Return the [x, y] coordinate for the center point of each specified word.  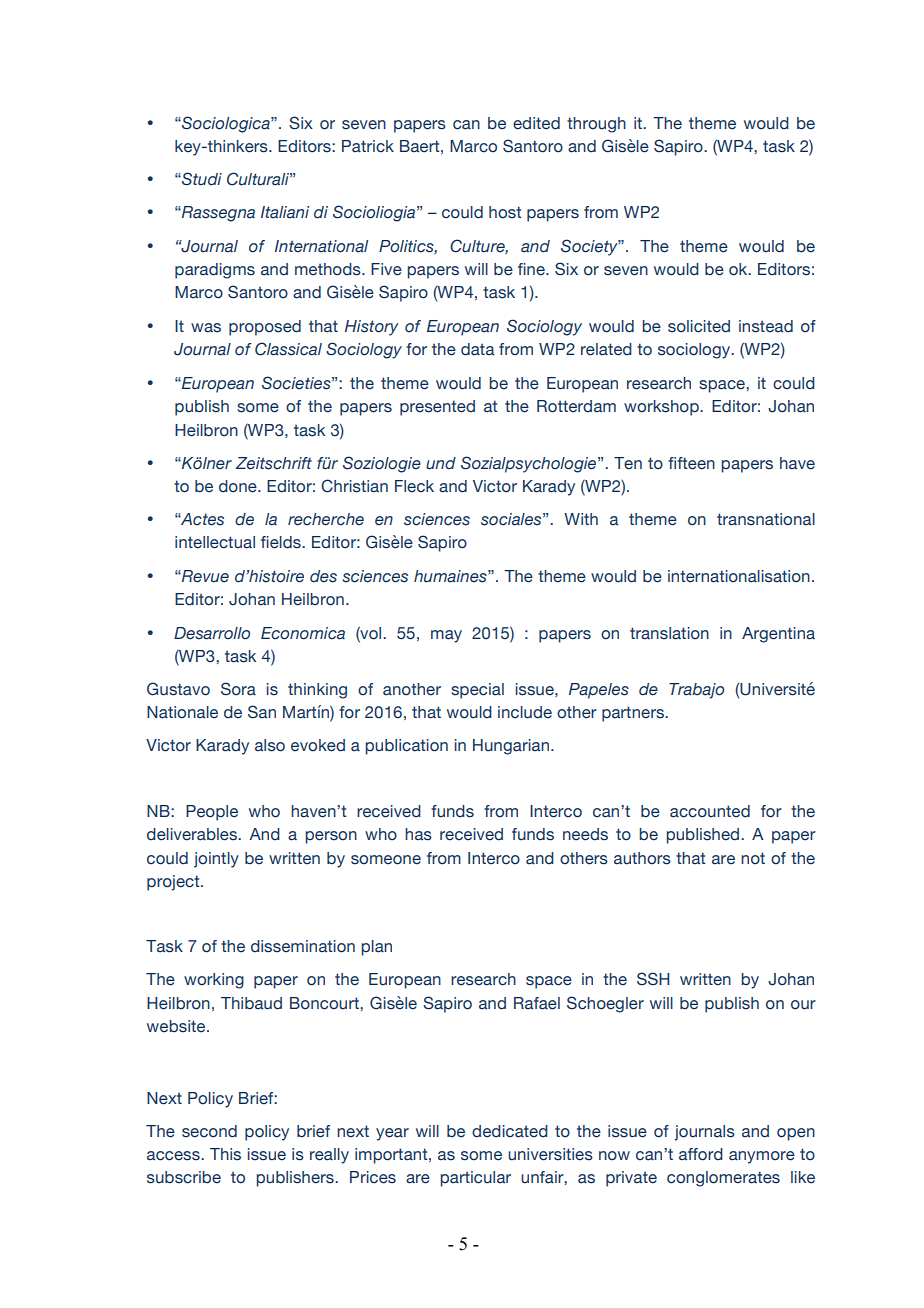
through [596, 125]
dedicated [510, 1131]
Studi [201, 179]
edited [536, 123]
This [225, 1154]
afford [701, 1154]
